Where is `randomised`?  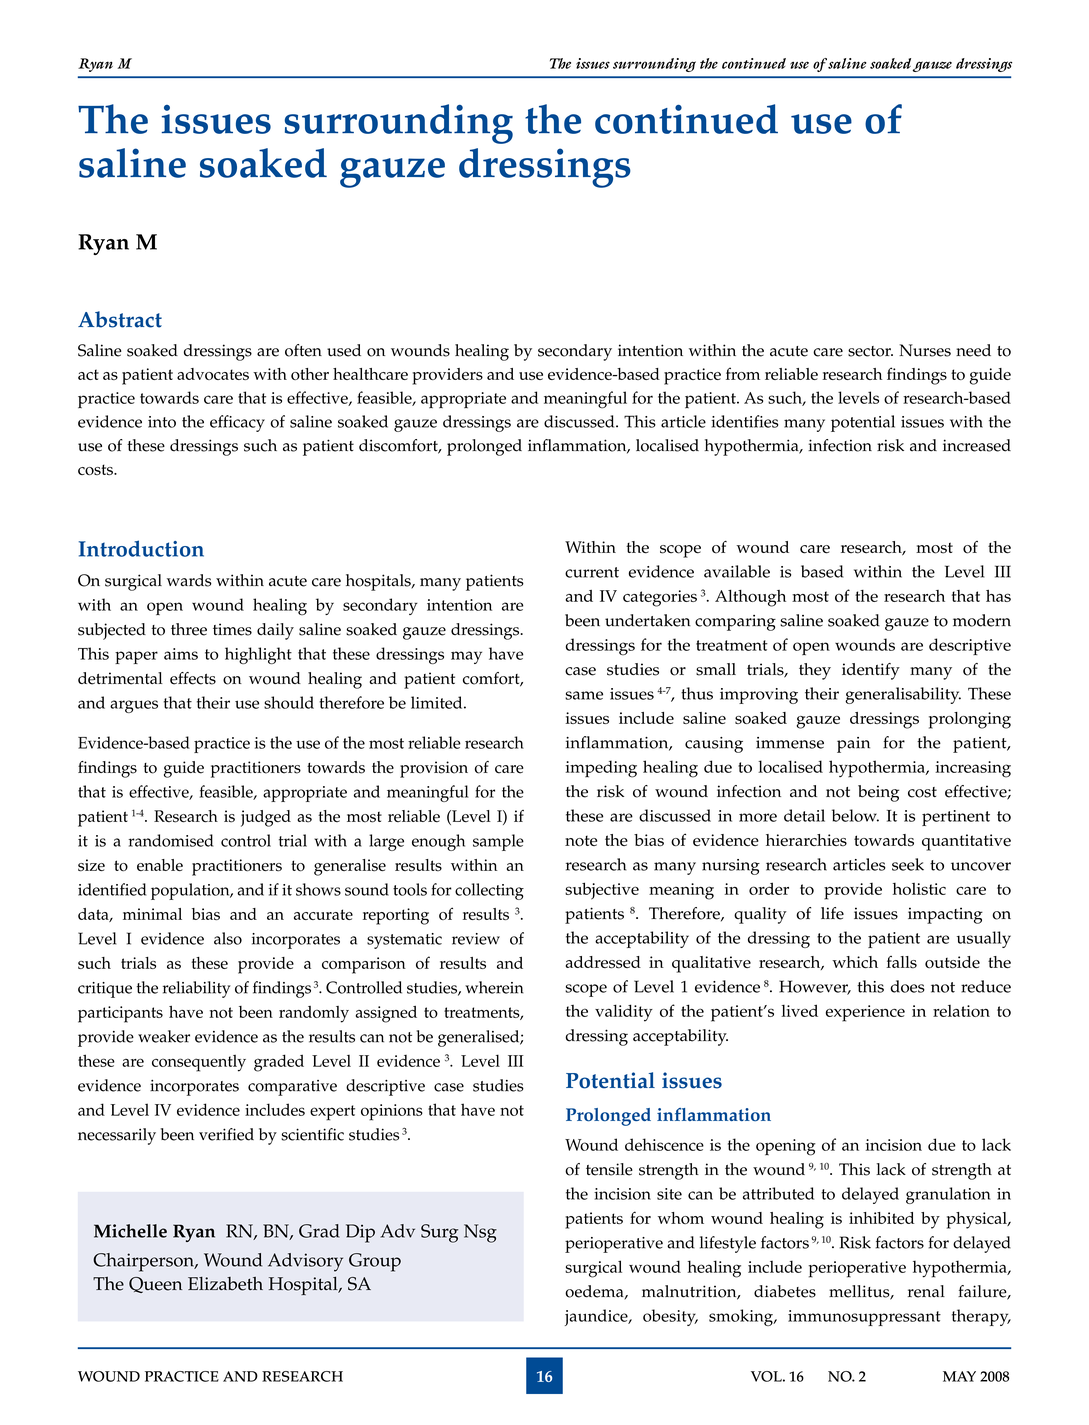
randomised is located at coordinates (171, 840).
